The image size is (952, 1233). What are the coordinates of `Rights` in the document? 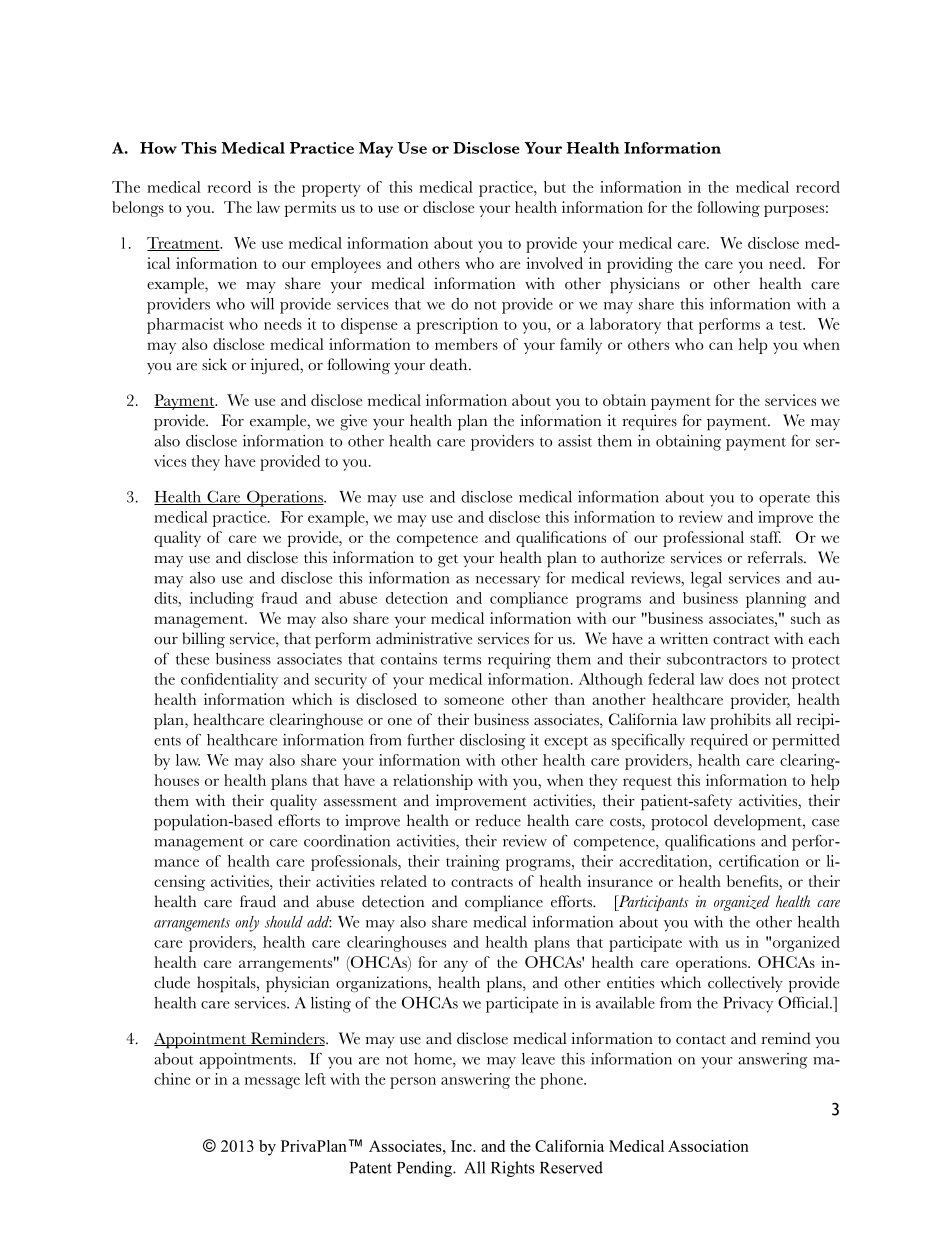 It's located at (513, 1169).
